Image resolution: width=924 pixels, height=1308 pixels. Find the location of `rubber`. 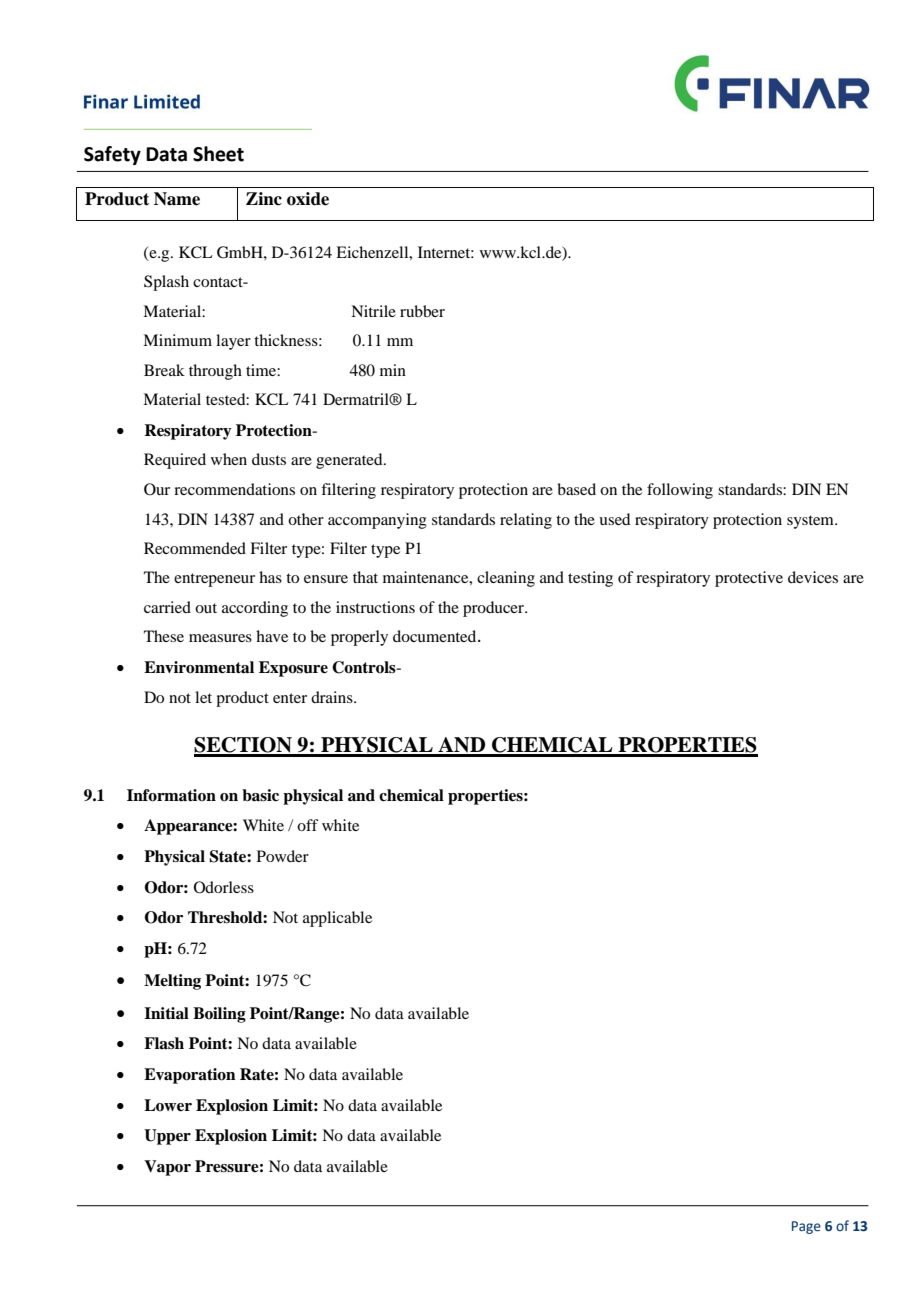

rubber is located at coordinates (422, 311).
